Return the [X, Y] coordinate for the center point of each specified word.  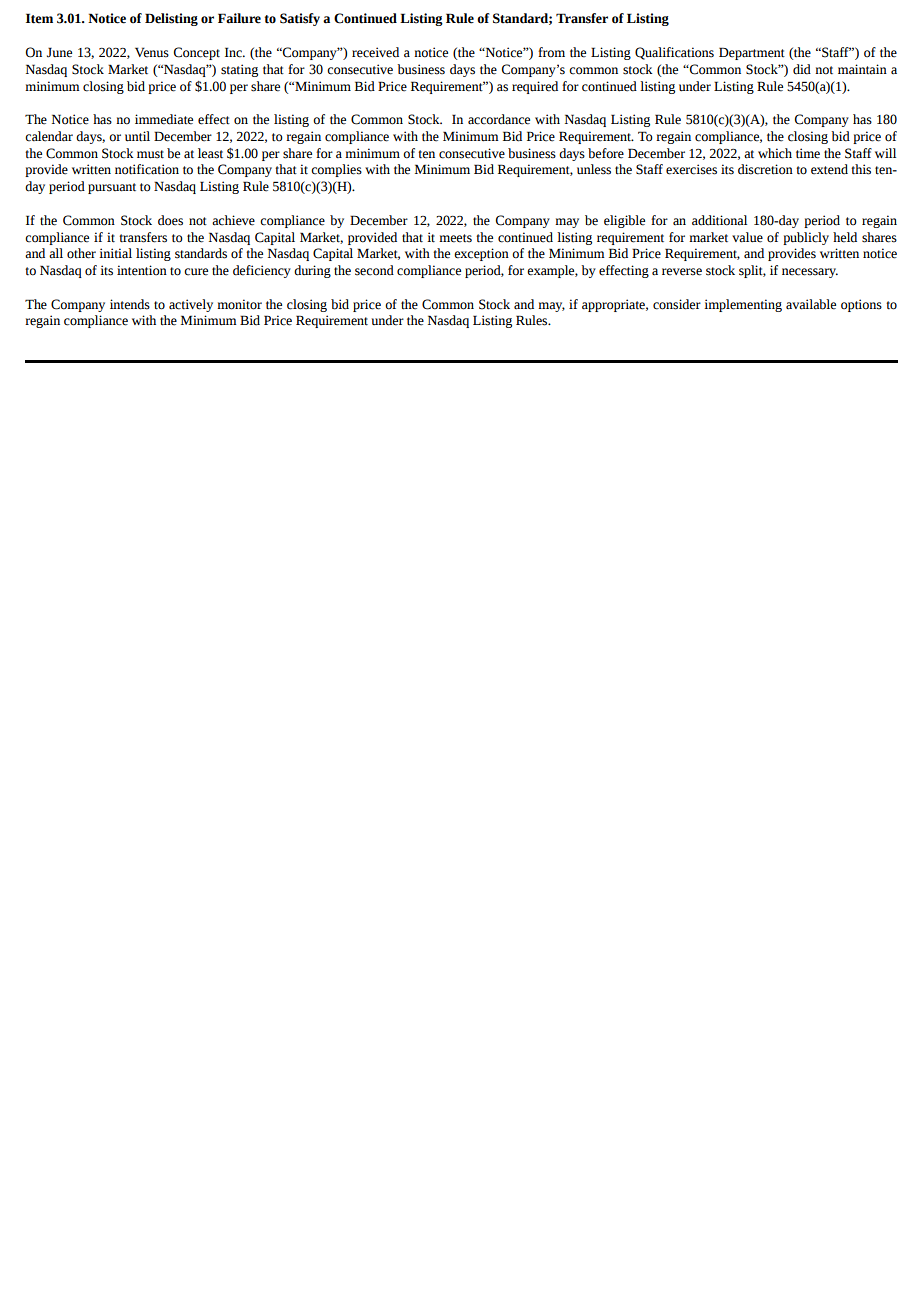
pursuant [112, 188]
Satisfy [300, 19]
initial [115, 253]
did [802, 69]
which [775, 153]
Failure [239, 18]
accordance [499, 119]
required [535, 87]
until [137, 136]
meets [455, 238]
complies [336, 170]
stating [239, 70]
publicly [806, 238]
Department [752, 53]
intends [130, 304]
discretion [765, 169]
